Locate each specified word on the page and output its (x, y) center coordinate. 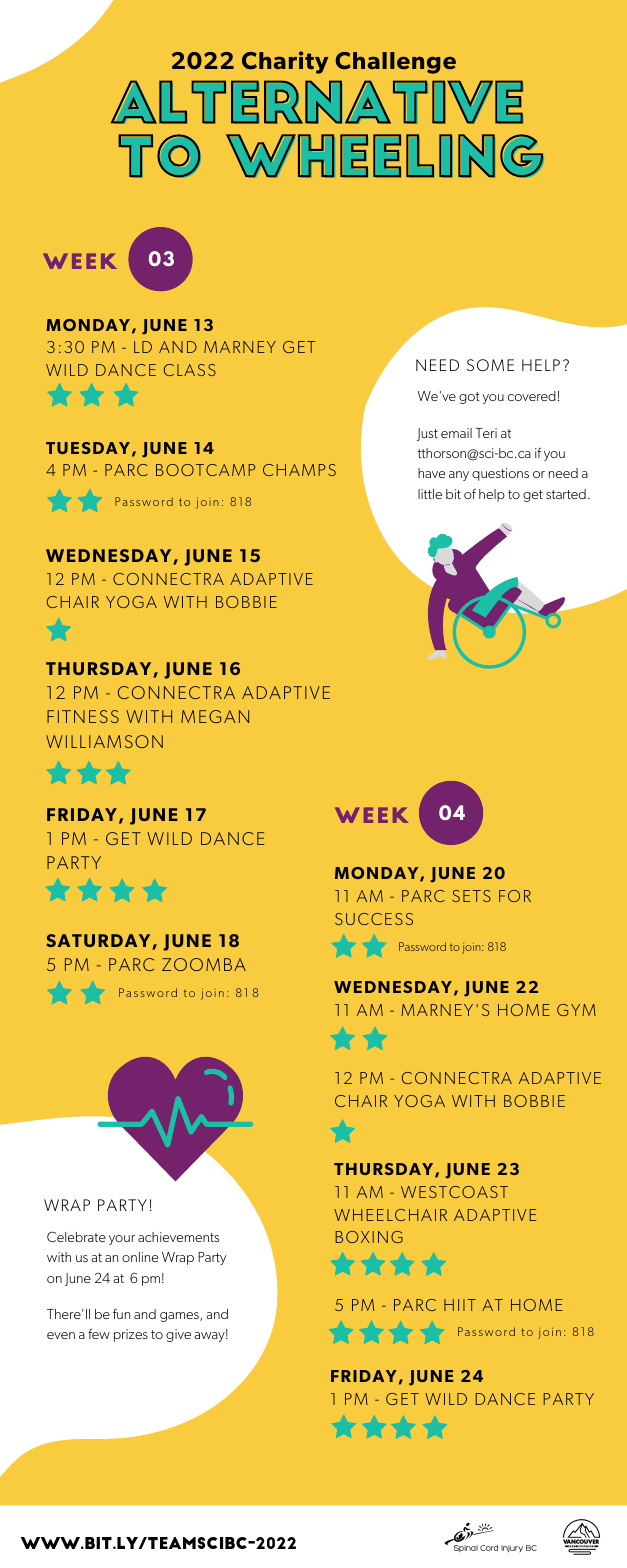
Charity (285, 62)
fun (121, 1314)
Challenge (395, 63)
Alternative (317, 102)
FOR (515, 896)
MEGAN (215, 716)
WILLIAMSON (104, 741)
